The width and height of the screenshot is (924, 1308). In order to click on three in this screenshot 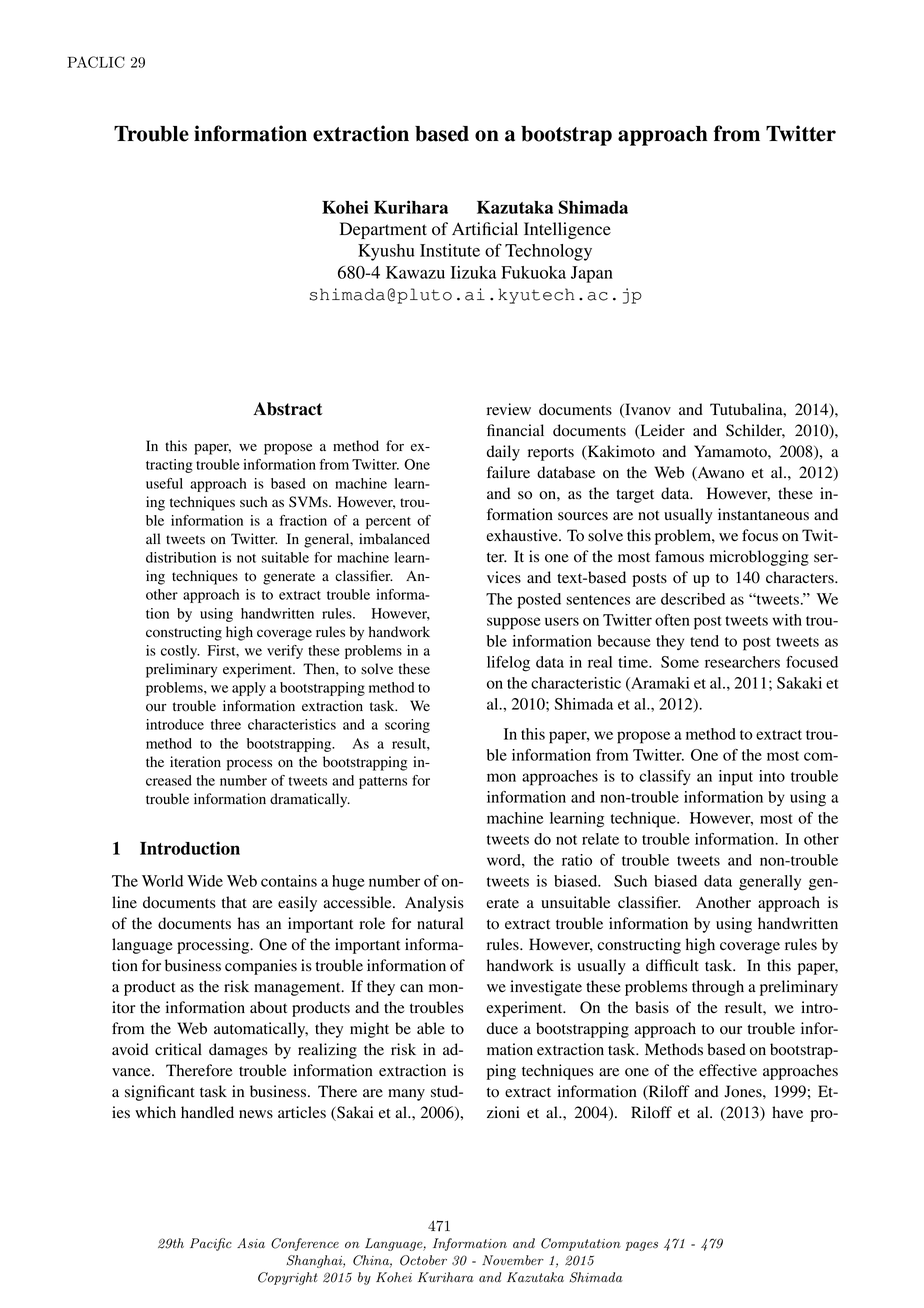, I will do `click(226, 724)`.
